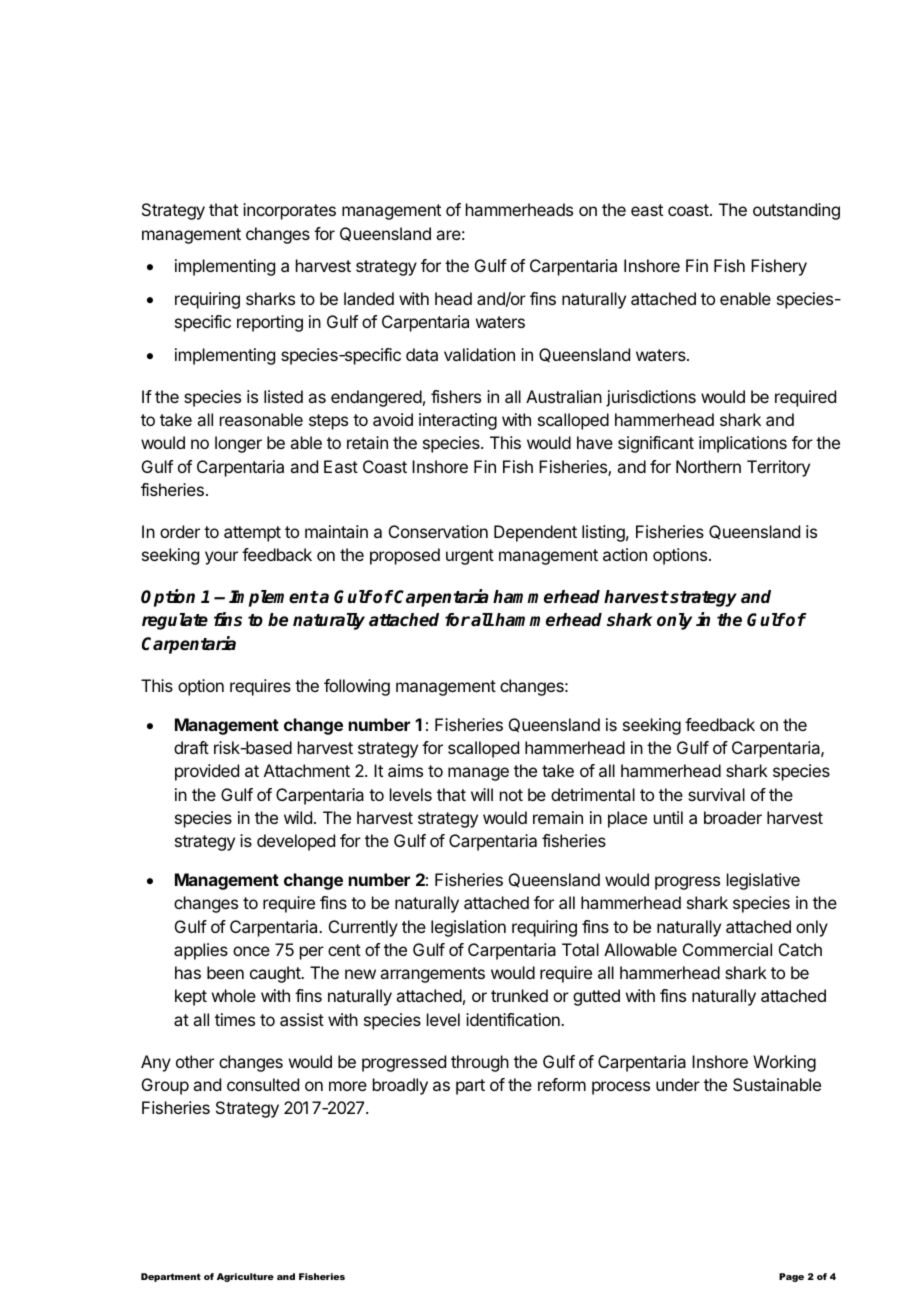 This screenshot has height=1308, width=924. What do you see at coordinates (400, 1086) in the screenshot?
I see `broadly` at bounding box center [400, 1086].
